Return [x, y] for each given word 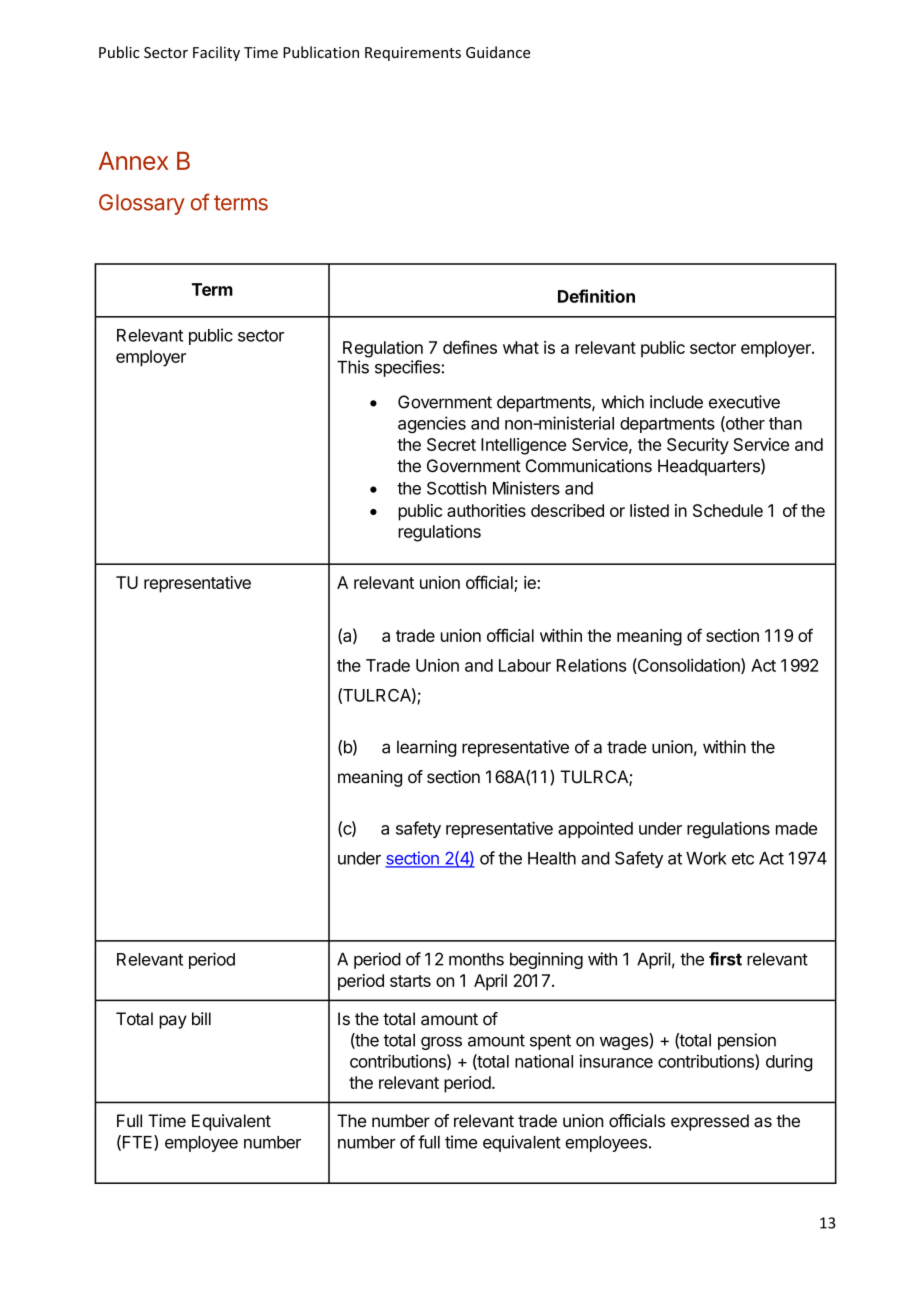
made [796, 828]
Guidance [498, 52]
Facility [216, 53]
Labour [525, 665]
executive [744, 402]
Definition [596, 296]
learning [427, 748]
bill [201, 1019]
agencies [432, 424]
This [353, 367]
